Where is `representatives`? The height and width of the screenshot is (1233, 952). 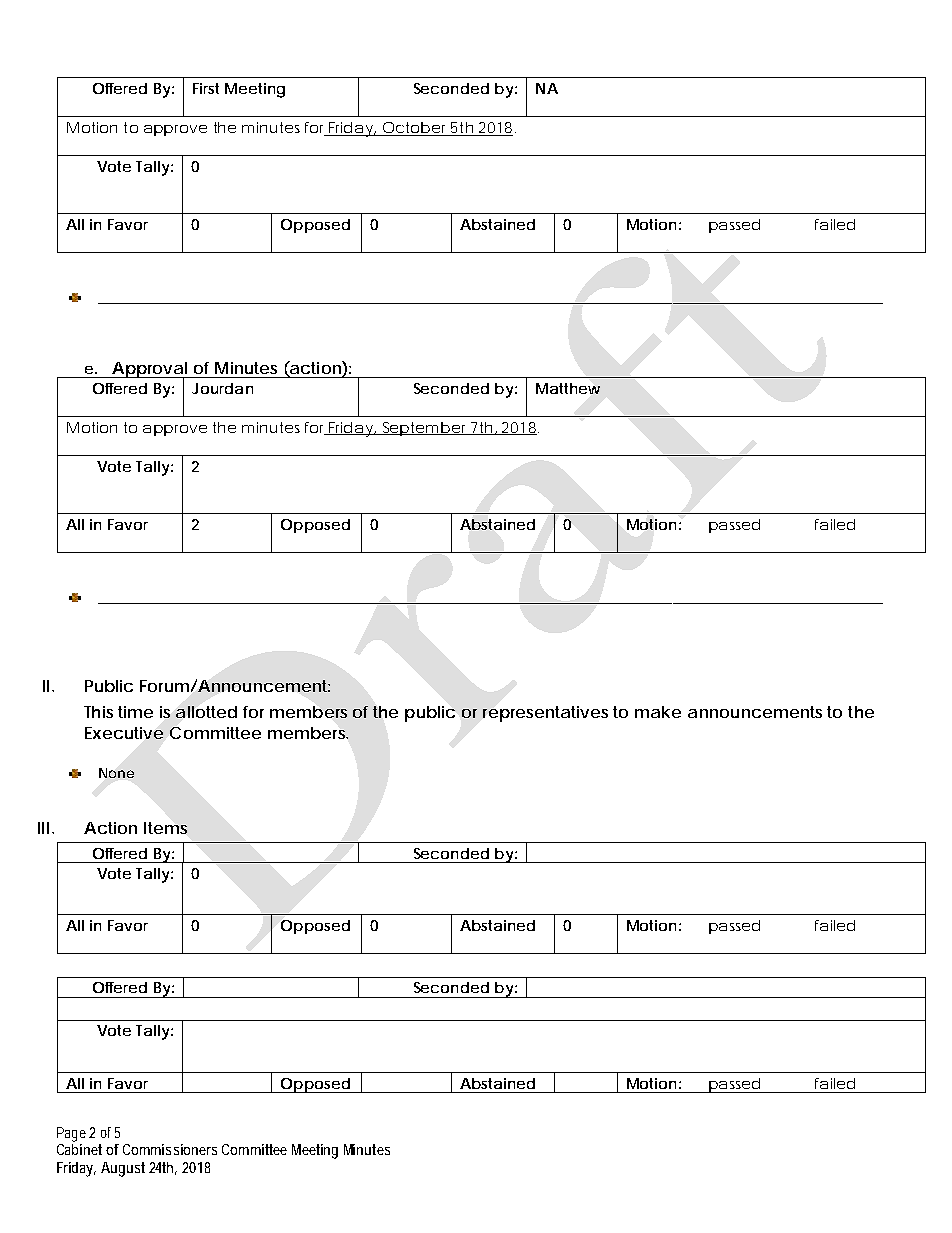
representatives is located at coordinates (545, 714).
